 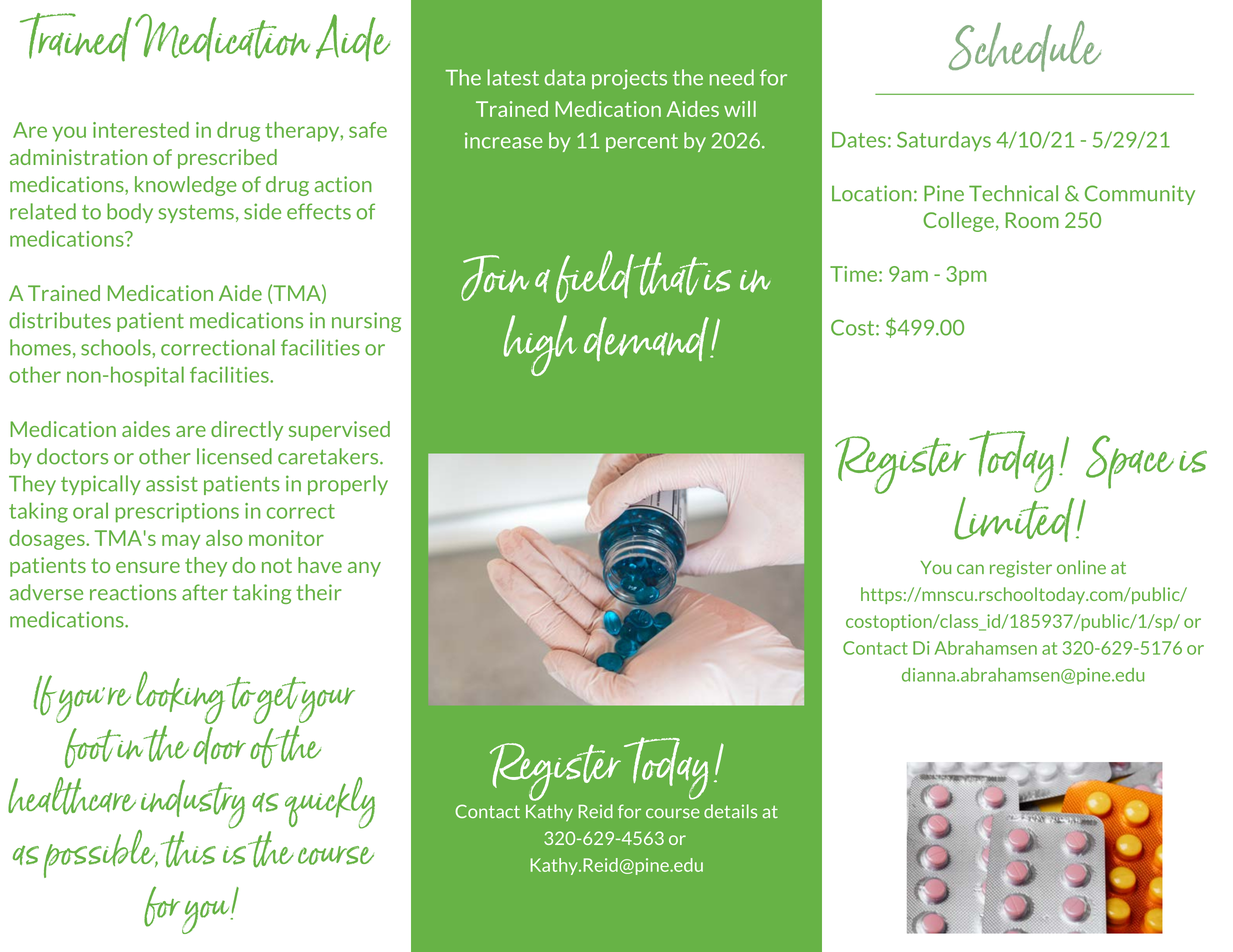 I want to click on any, so click(x=364, y=569).
